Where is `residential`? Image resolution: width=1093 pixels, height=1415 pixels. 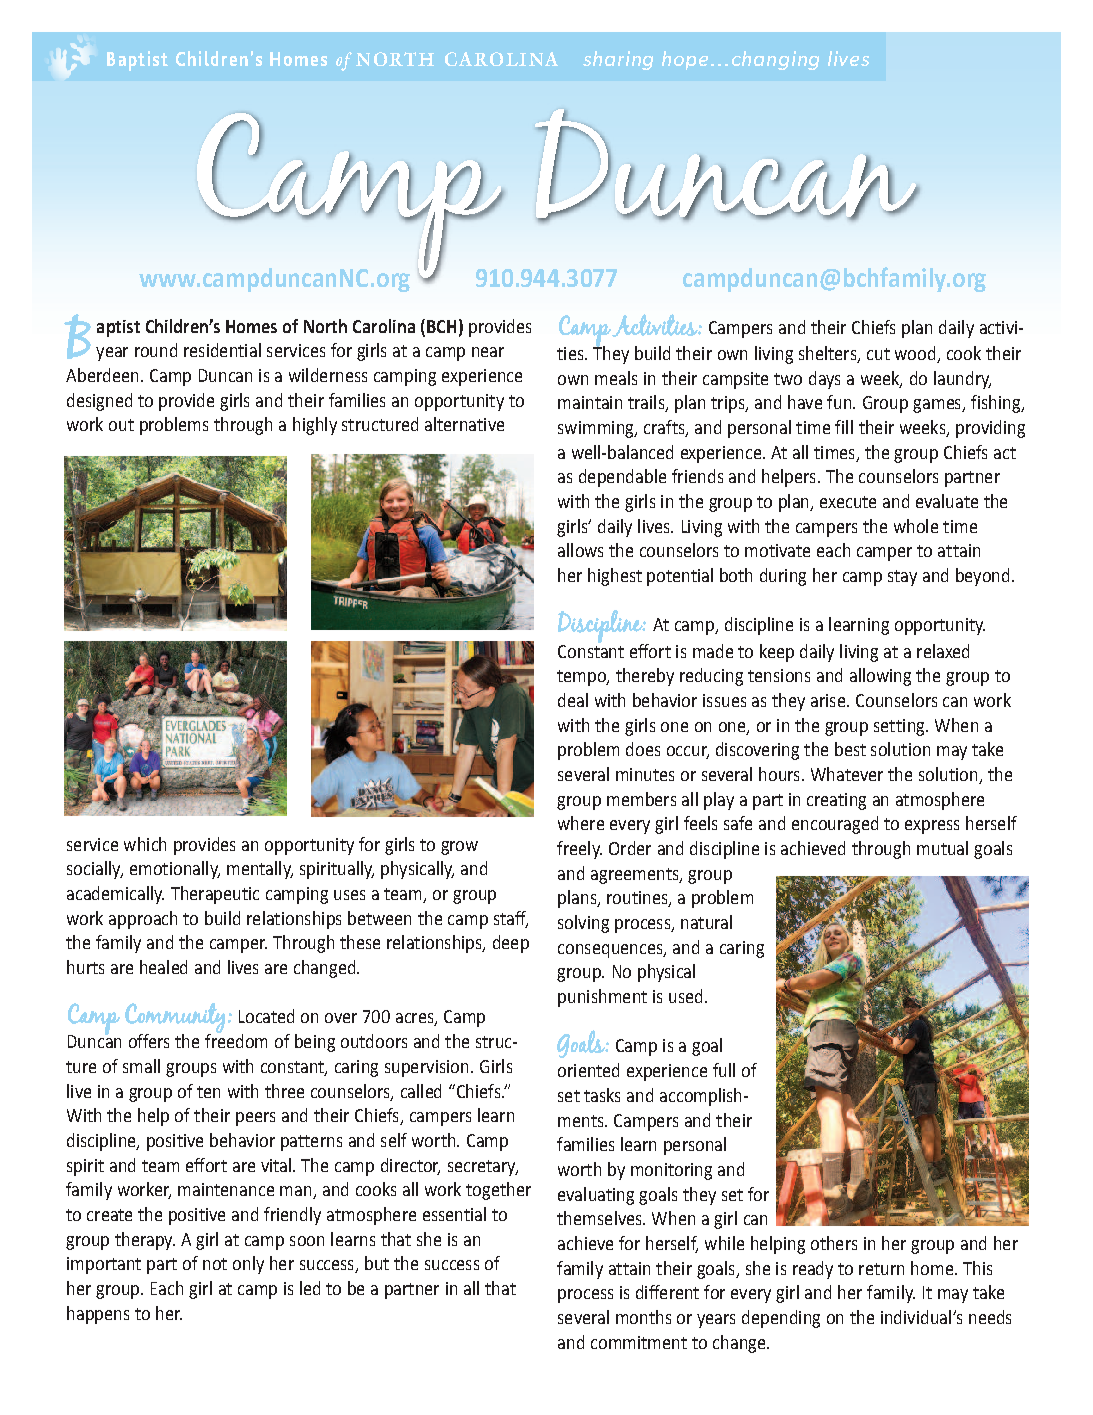
residential is located at coordinates (222, 350).
